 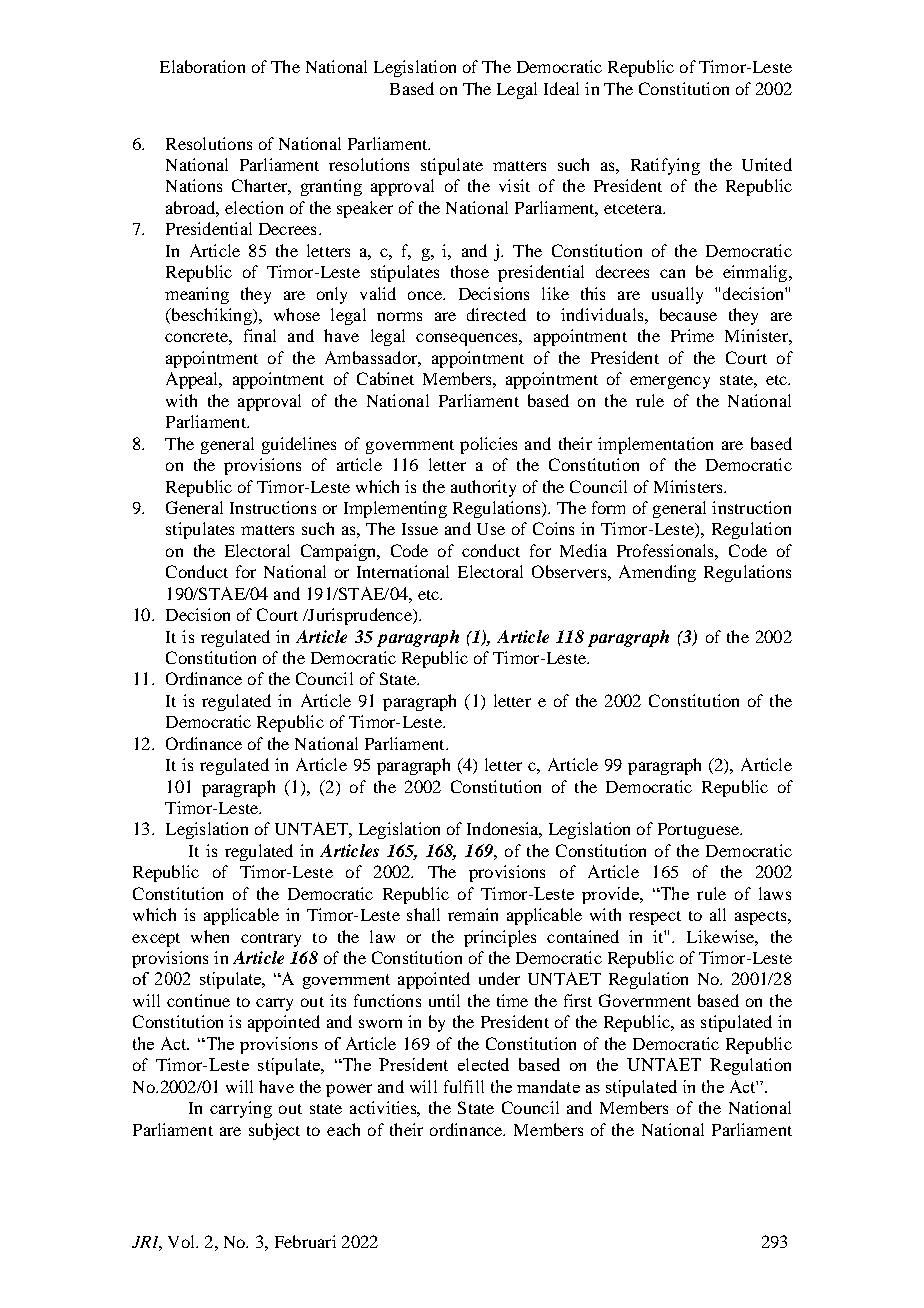 I want to click on Elaboration, so click(x=202, y=66).
